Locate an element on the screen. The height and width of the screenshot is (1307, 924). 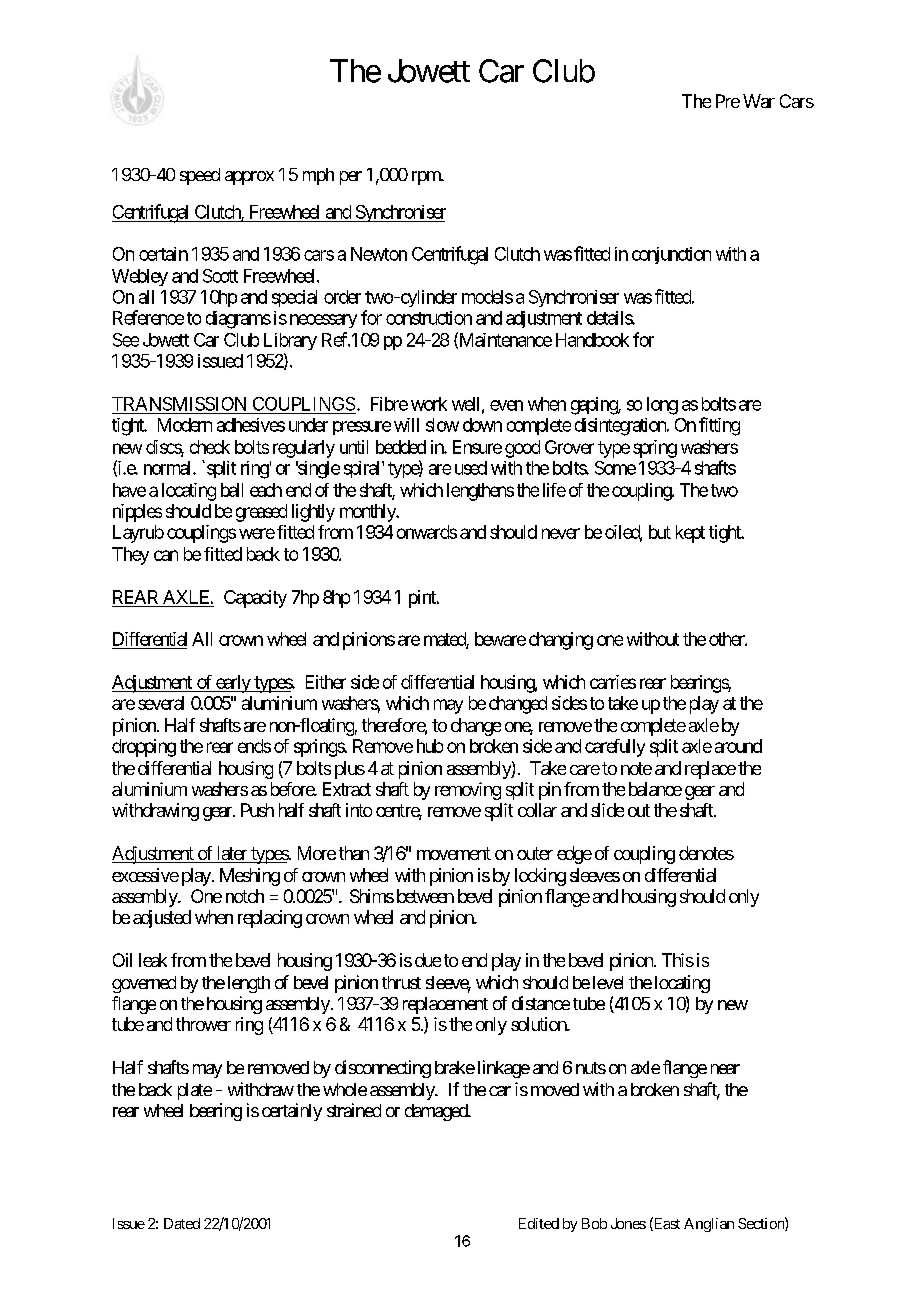
can is located at coordinates (166, 555).
